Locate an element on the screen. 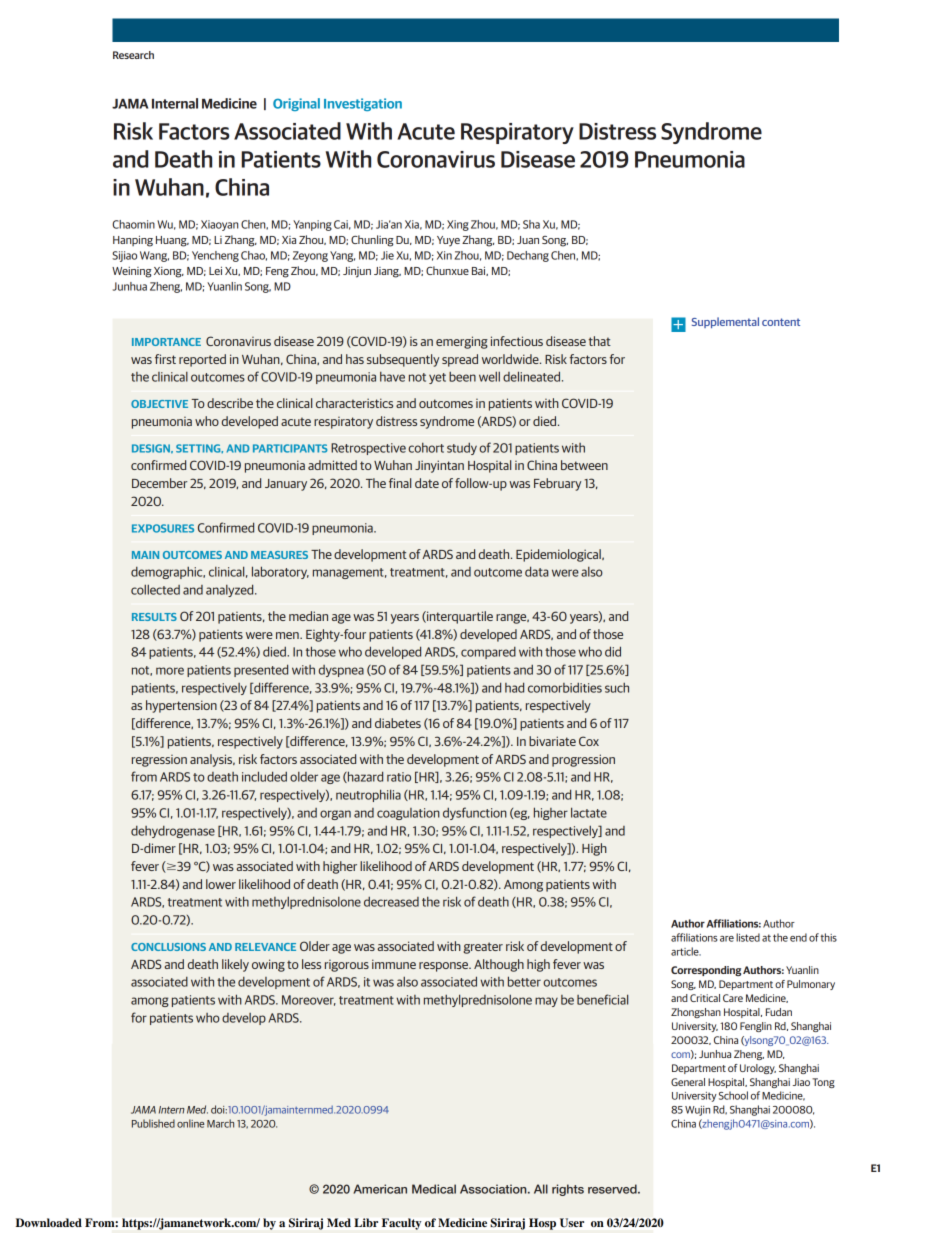  compared is located at coordinates (488, 653).
